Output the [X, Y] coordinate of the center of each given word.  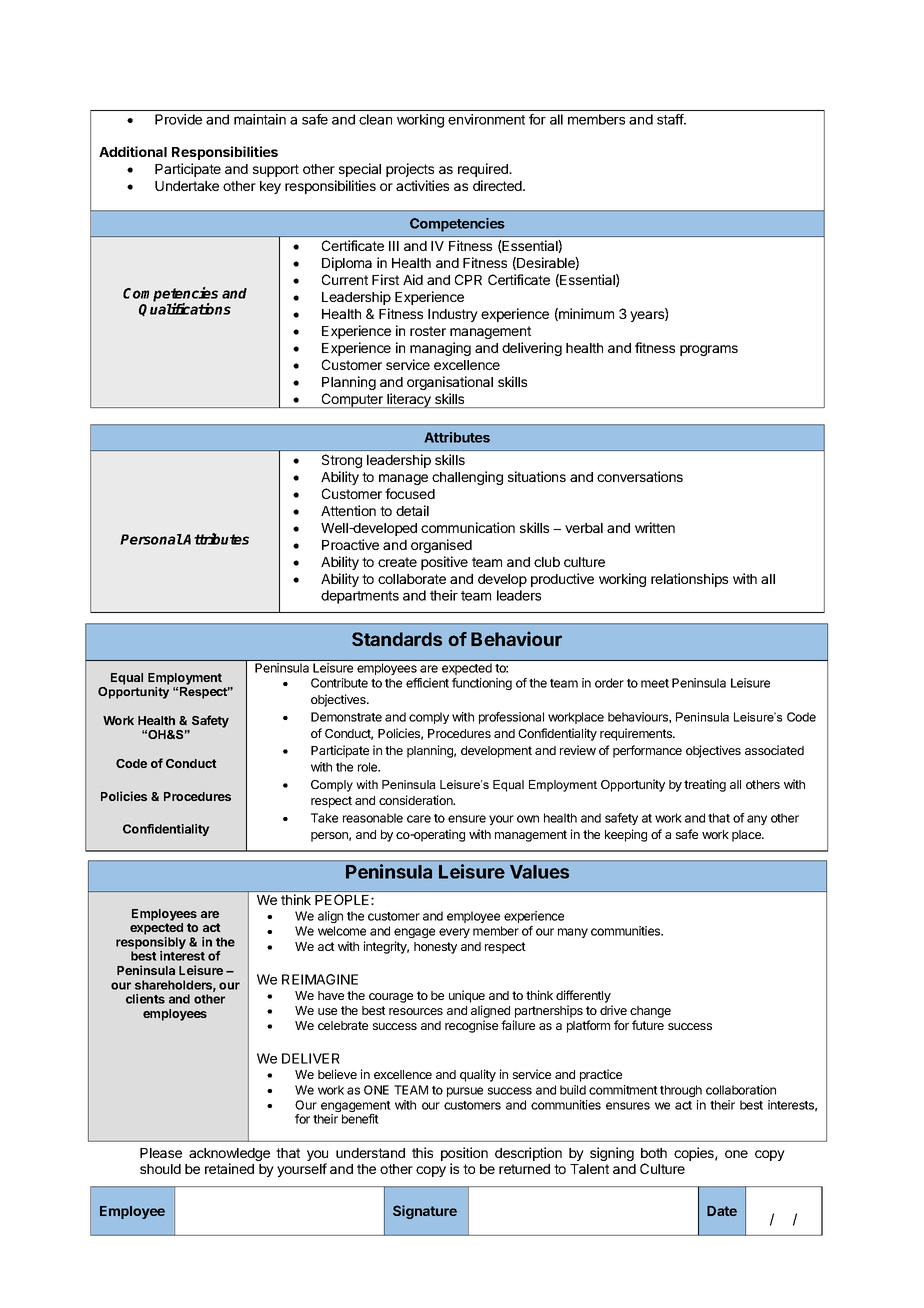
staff [671, 119]
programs [709, 350]
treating [705, 785]
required [484, 170]
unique [467, 996]
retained [229, 1168]
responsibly [151, 944]
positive [444, 563]
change [650, 1012]
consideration [417, 800]
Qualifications [185, 310]
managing [440, 349]
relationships [689, 580]
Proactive [350, 544]
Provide [178, 119]
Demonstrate [346, 717]
